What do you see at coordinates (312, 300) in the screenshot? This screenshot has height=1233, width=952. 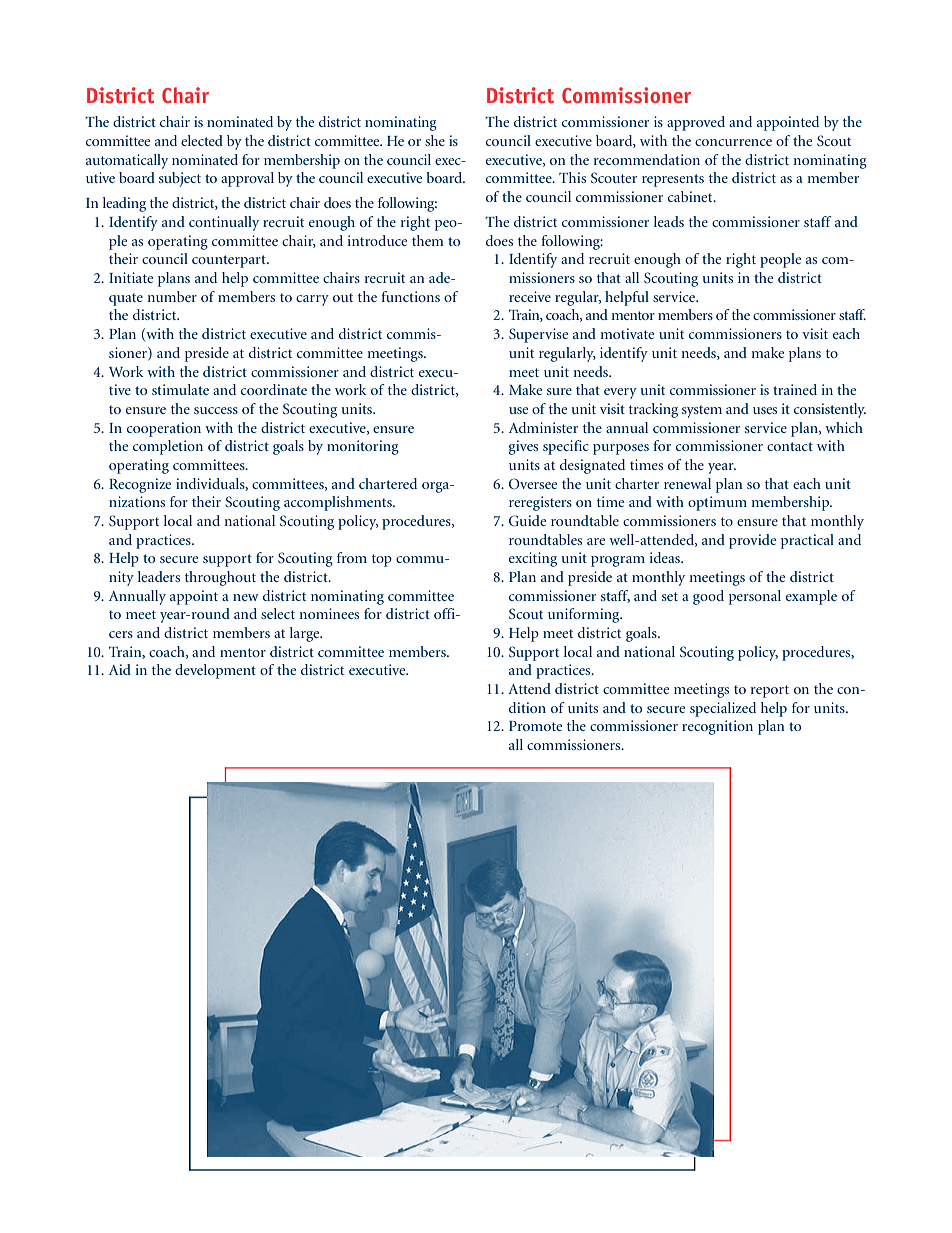 I see `carry` at bounding box center [312, 300].
